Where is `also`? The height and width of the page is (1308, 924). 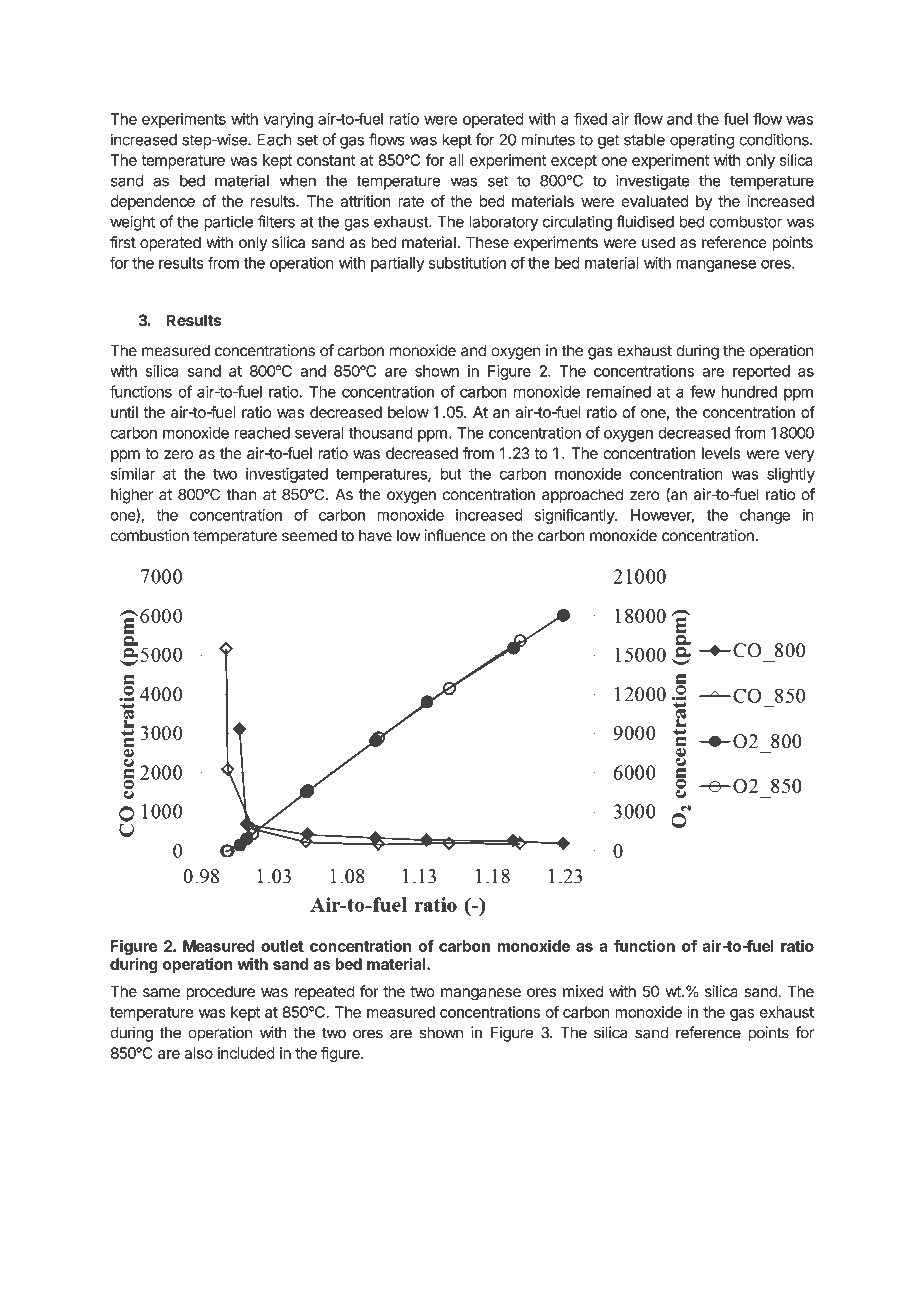
also is located at coordinates (199, 1053).
